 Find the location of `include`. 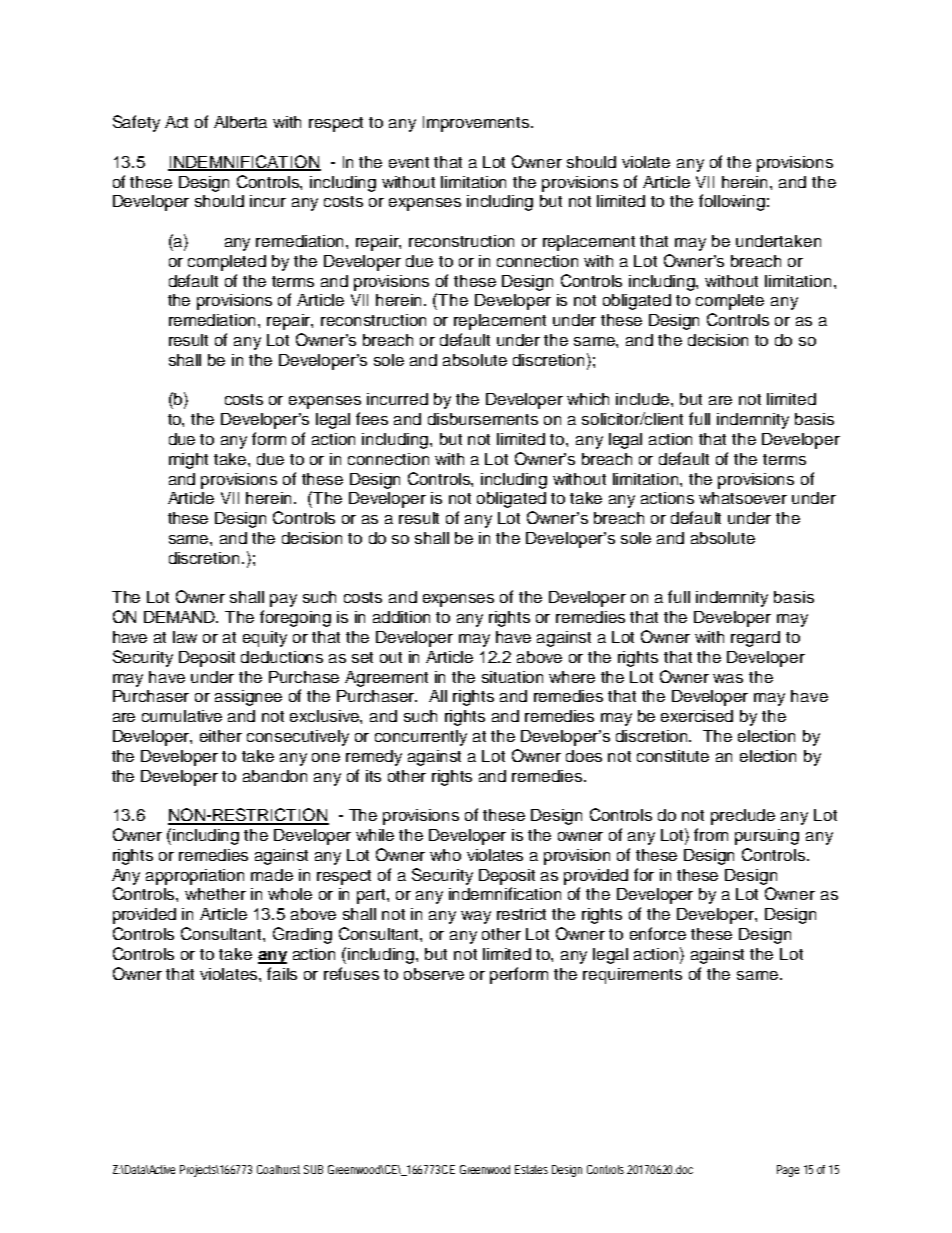

include is located at coordinates (644, 399).
